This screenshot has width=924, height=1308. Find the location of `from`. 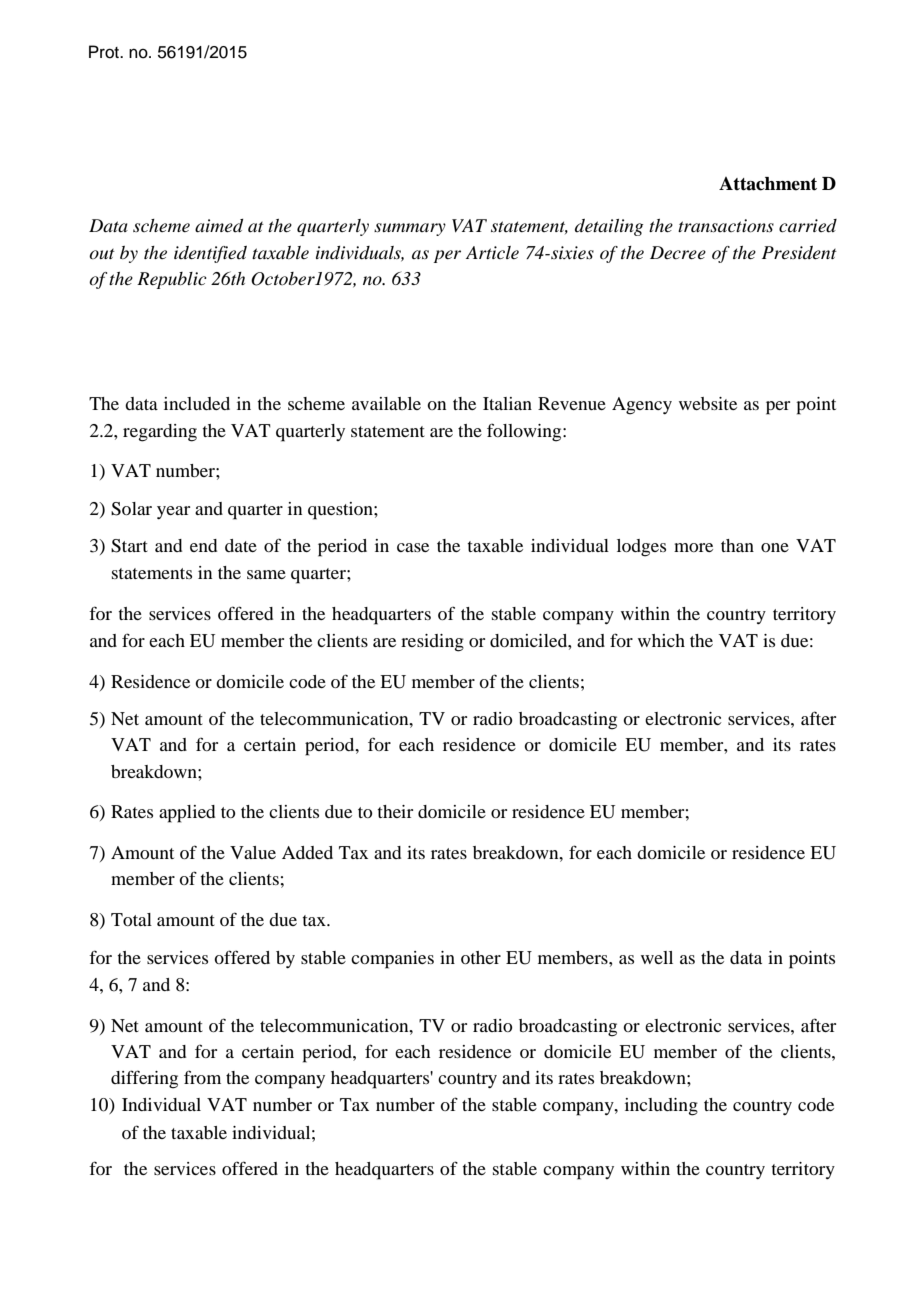

from is located at coordinates (202, 1077).
